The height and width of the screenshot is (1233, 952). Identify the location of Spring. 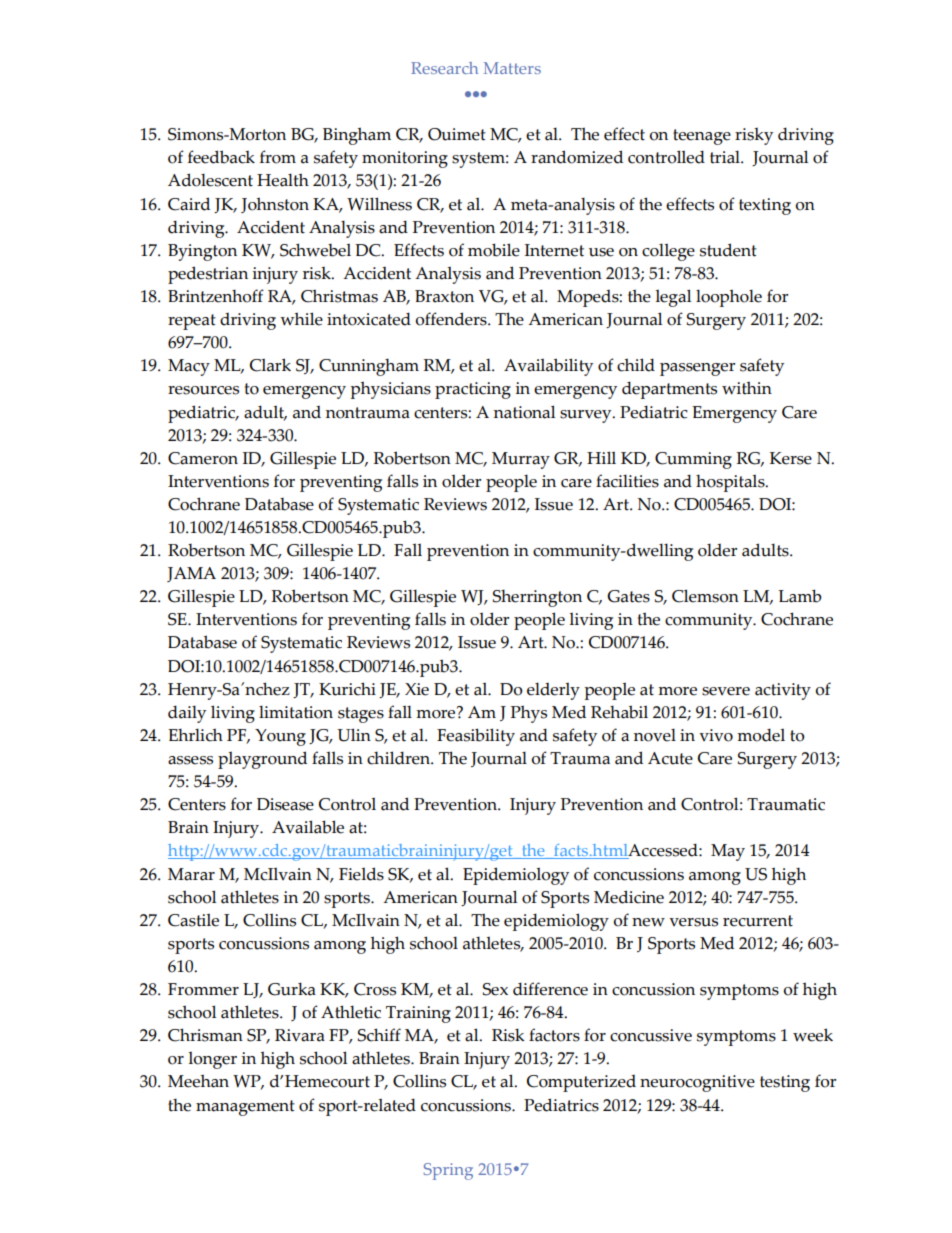
(448, 1171).
